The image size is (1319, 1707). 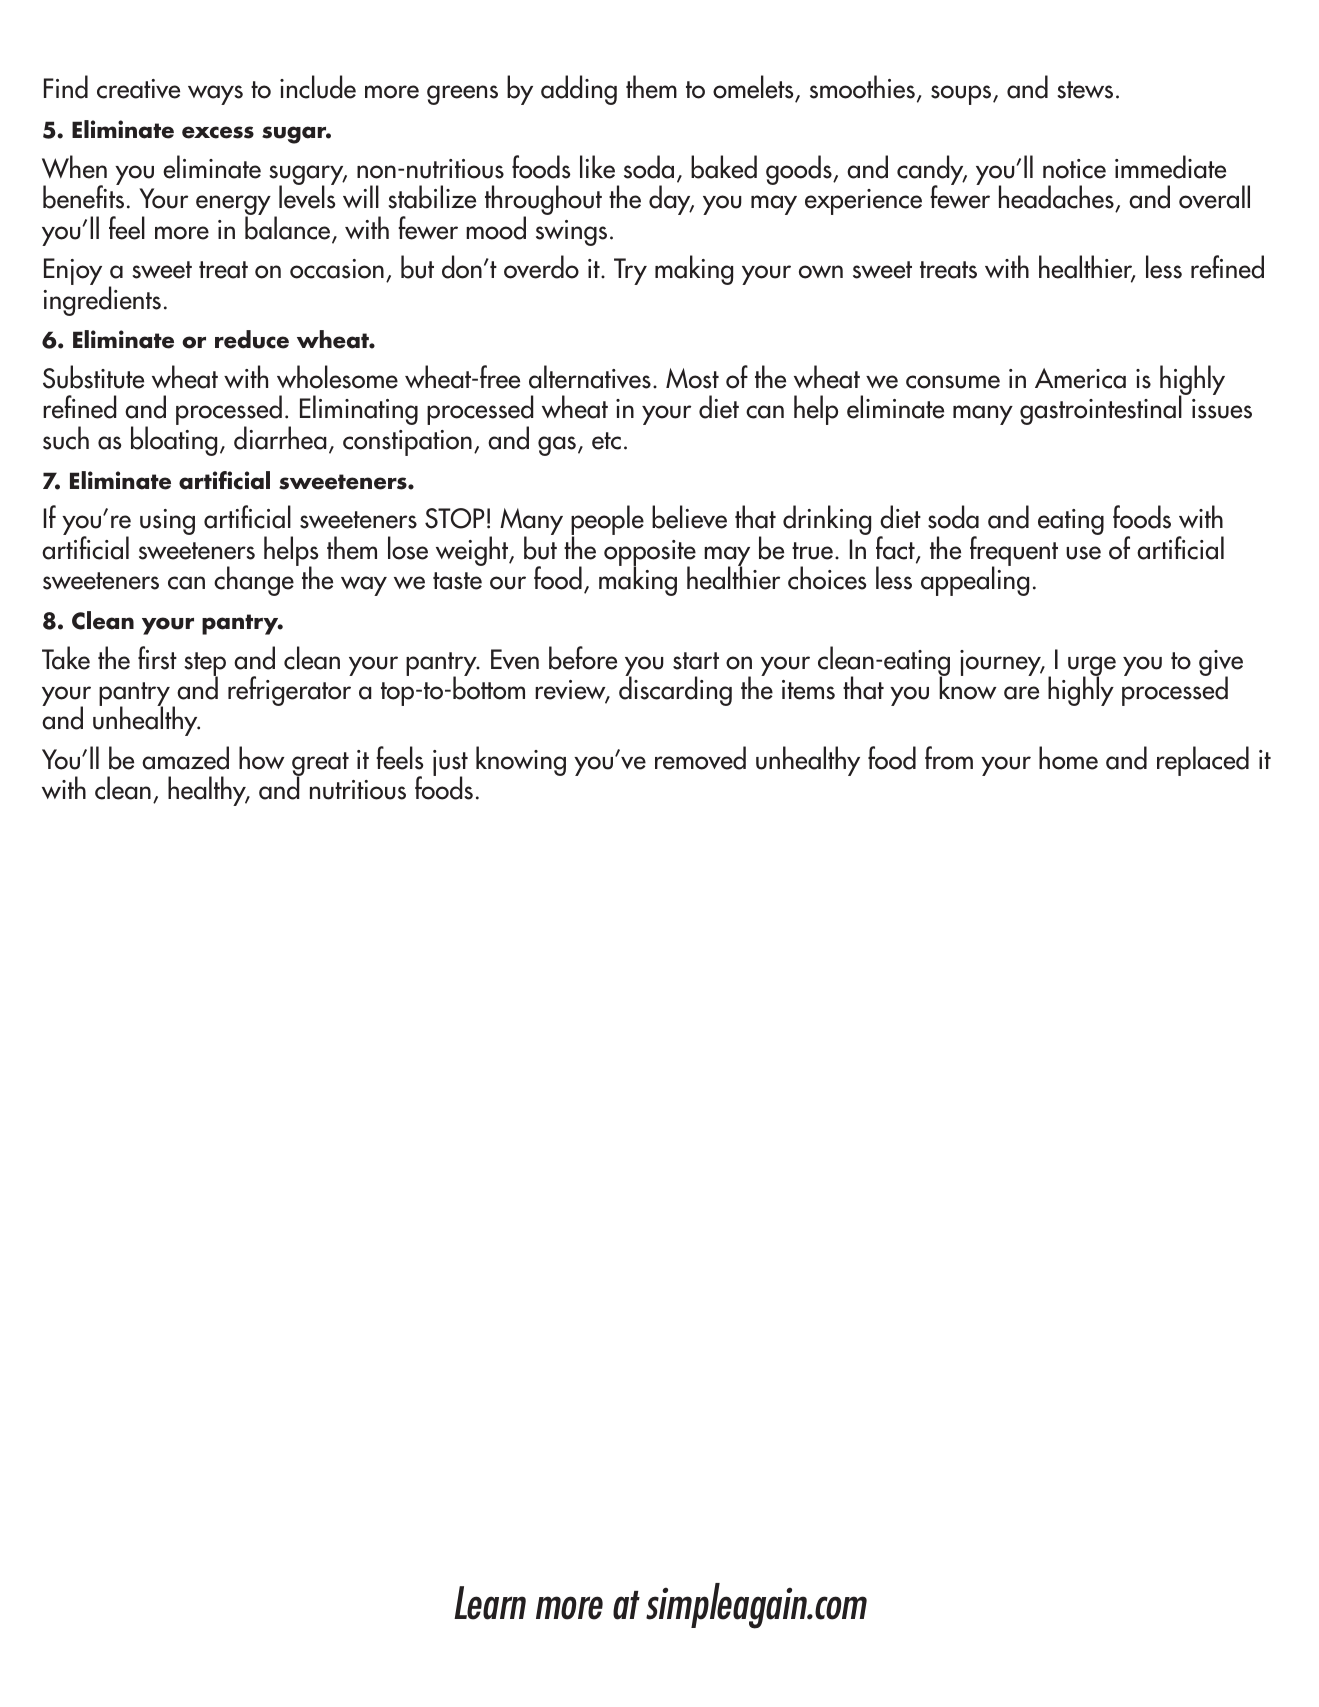 What do you see at coordinates (1074, 169) in the document?
I see `notice` at bounding box center [1074, 169].
